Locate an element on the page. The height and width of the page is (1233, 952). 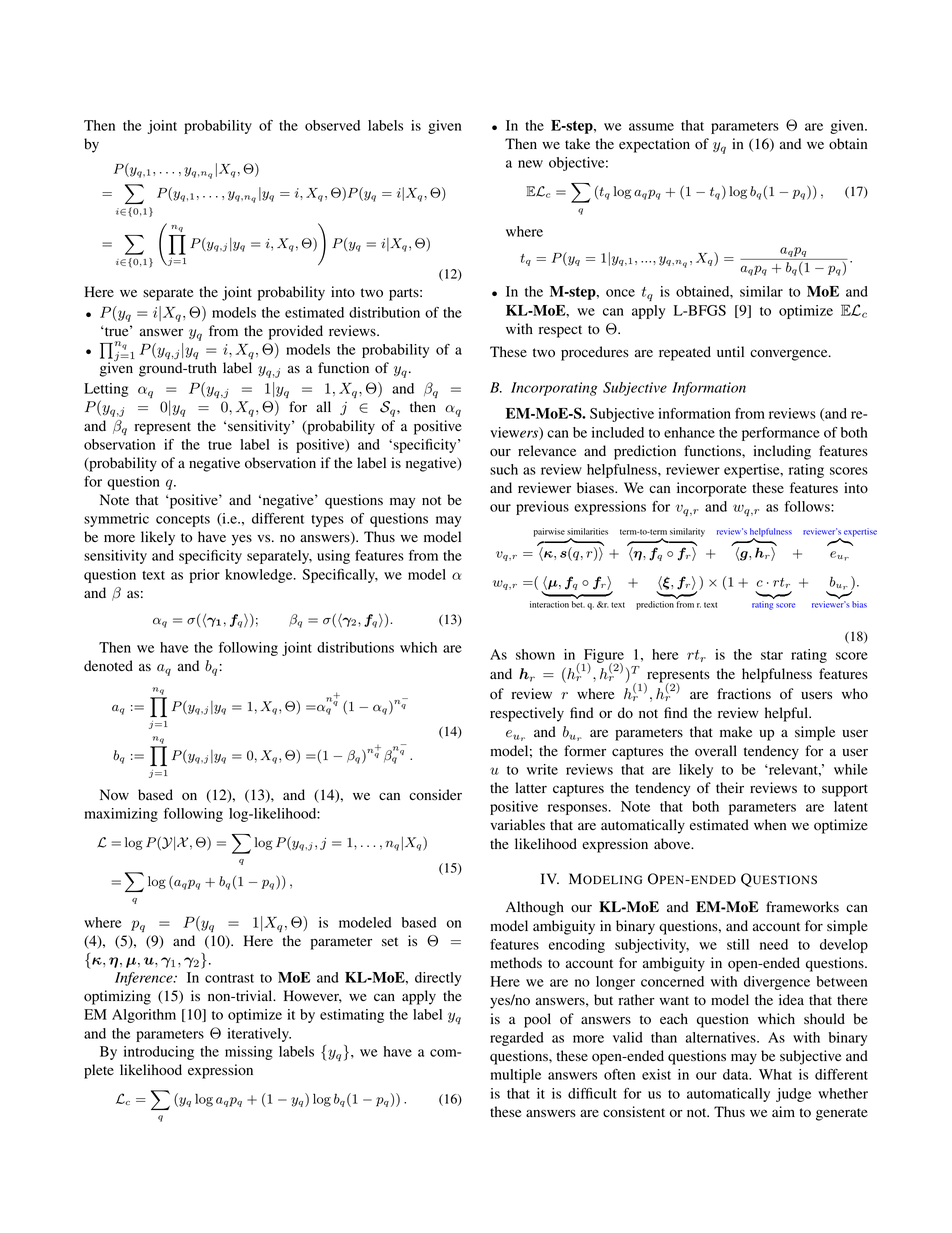
new is located at coordinates (530, 164).
